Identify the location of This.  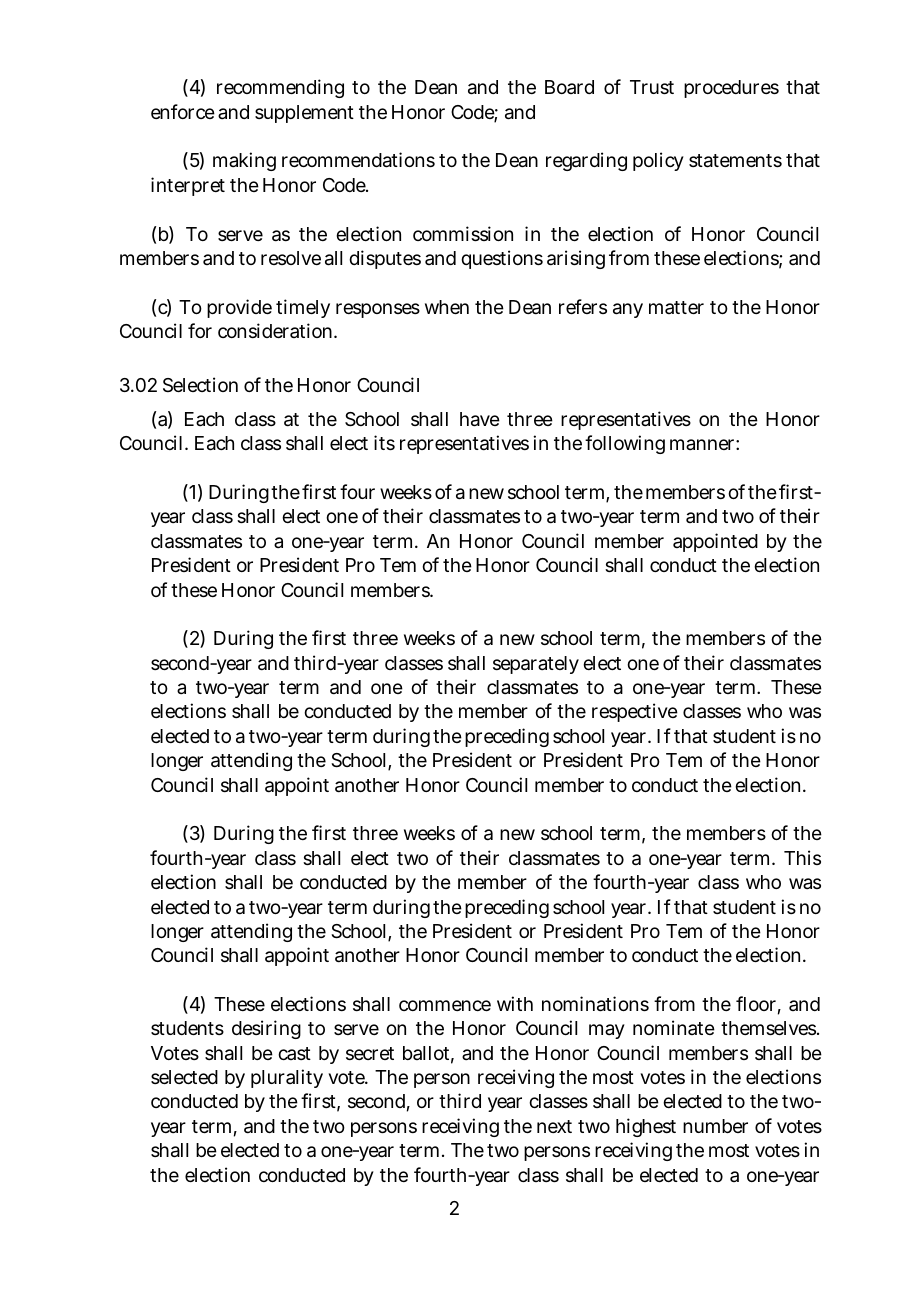
(802, 857).
